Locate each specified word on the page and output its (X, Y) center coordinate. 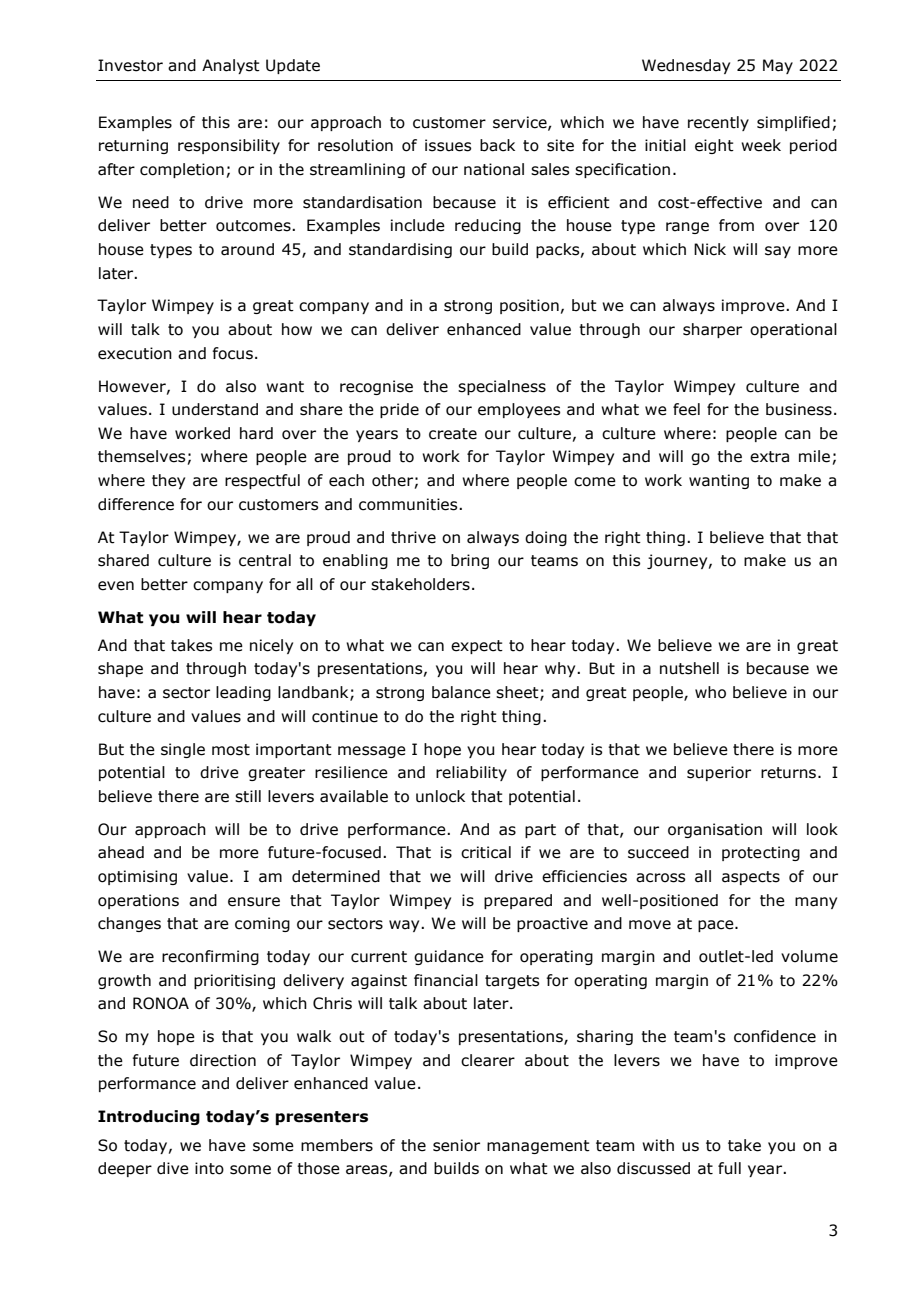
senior (456, 1145)
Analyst (231, 66)
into (209, 1168)
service (521, 123)
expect (477, 647)
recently (718, 123)
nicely (271, 646)
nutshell (689, 668)
